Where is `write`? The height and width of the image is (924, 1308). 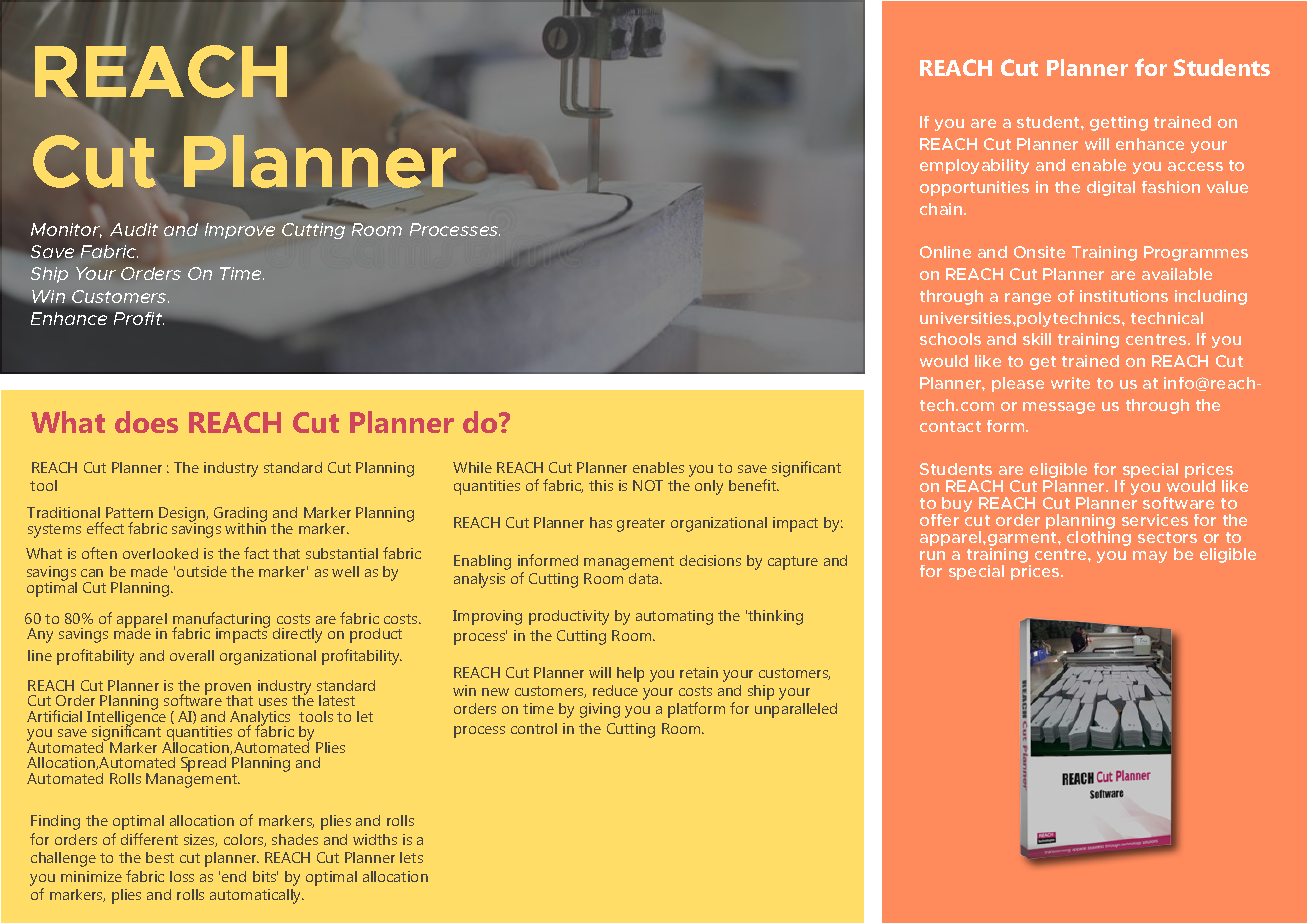 write is located at coordinates (1070, 383).
